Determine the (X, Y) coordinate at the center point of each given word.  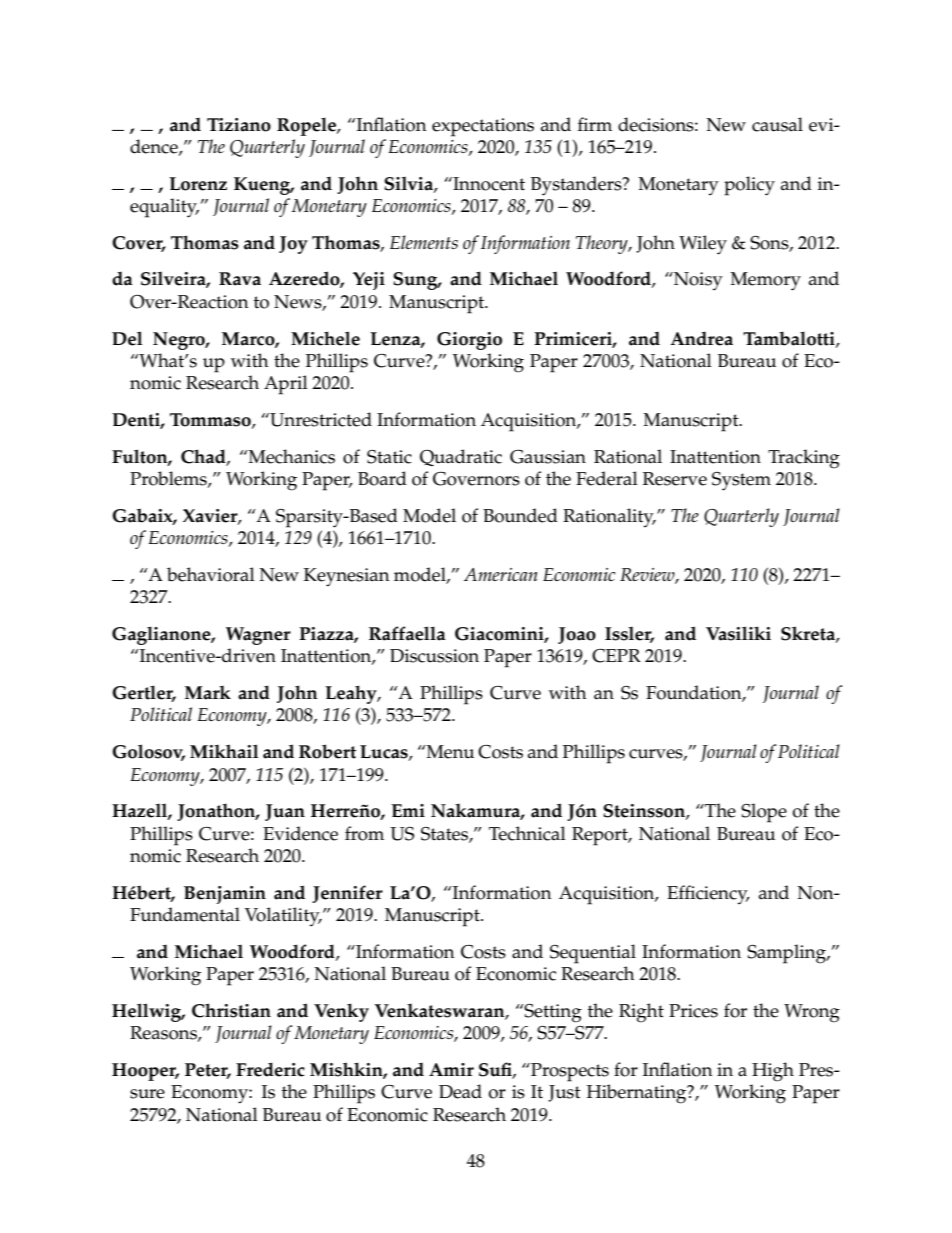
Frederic (270, 1069)
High (773, 1072)
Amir (451, 1069)
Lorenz (198, 184)
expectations (483, 127)
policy (749, 186)
